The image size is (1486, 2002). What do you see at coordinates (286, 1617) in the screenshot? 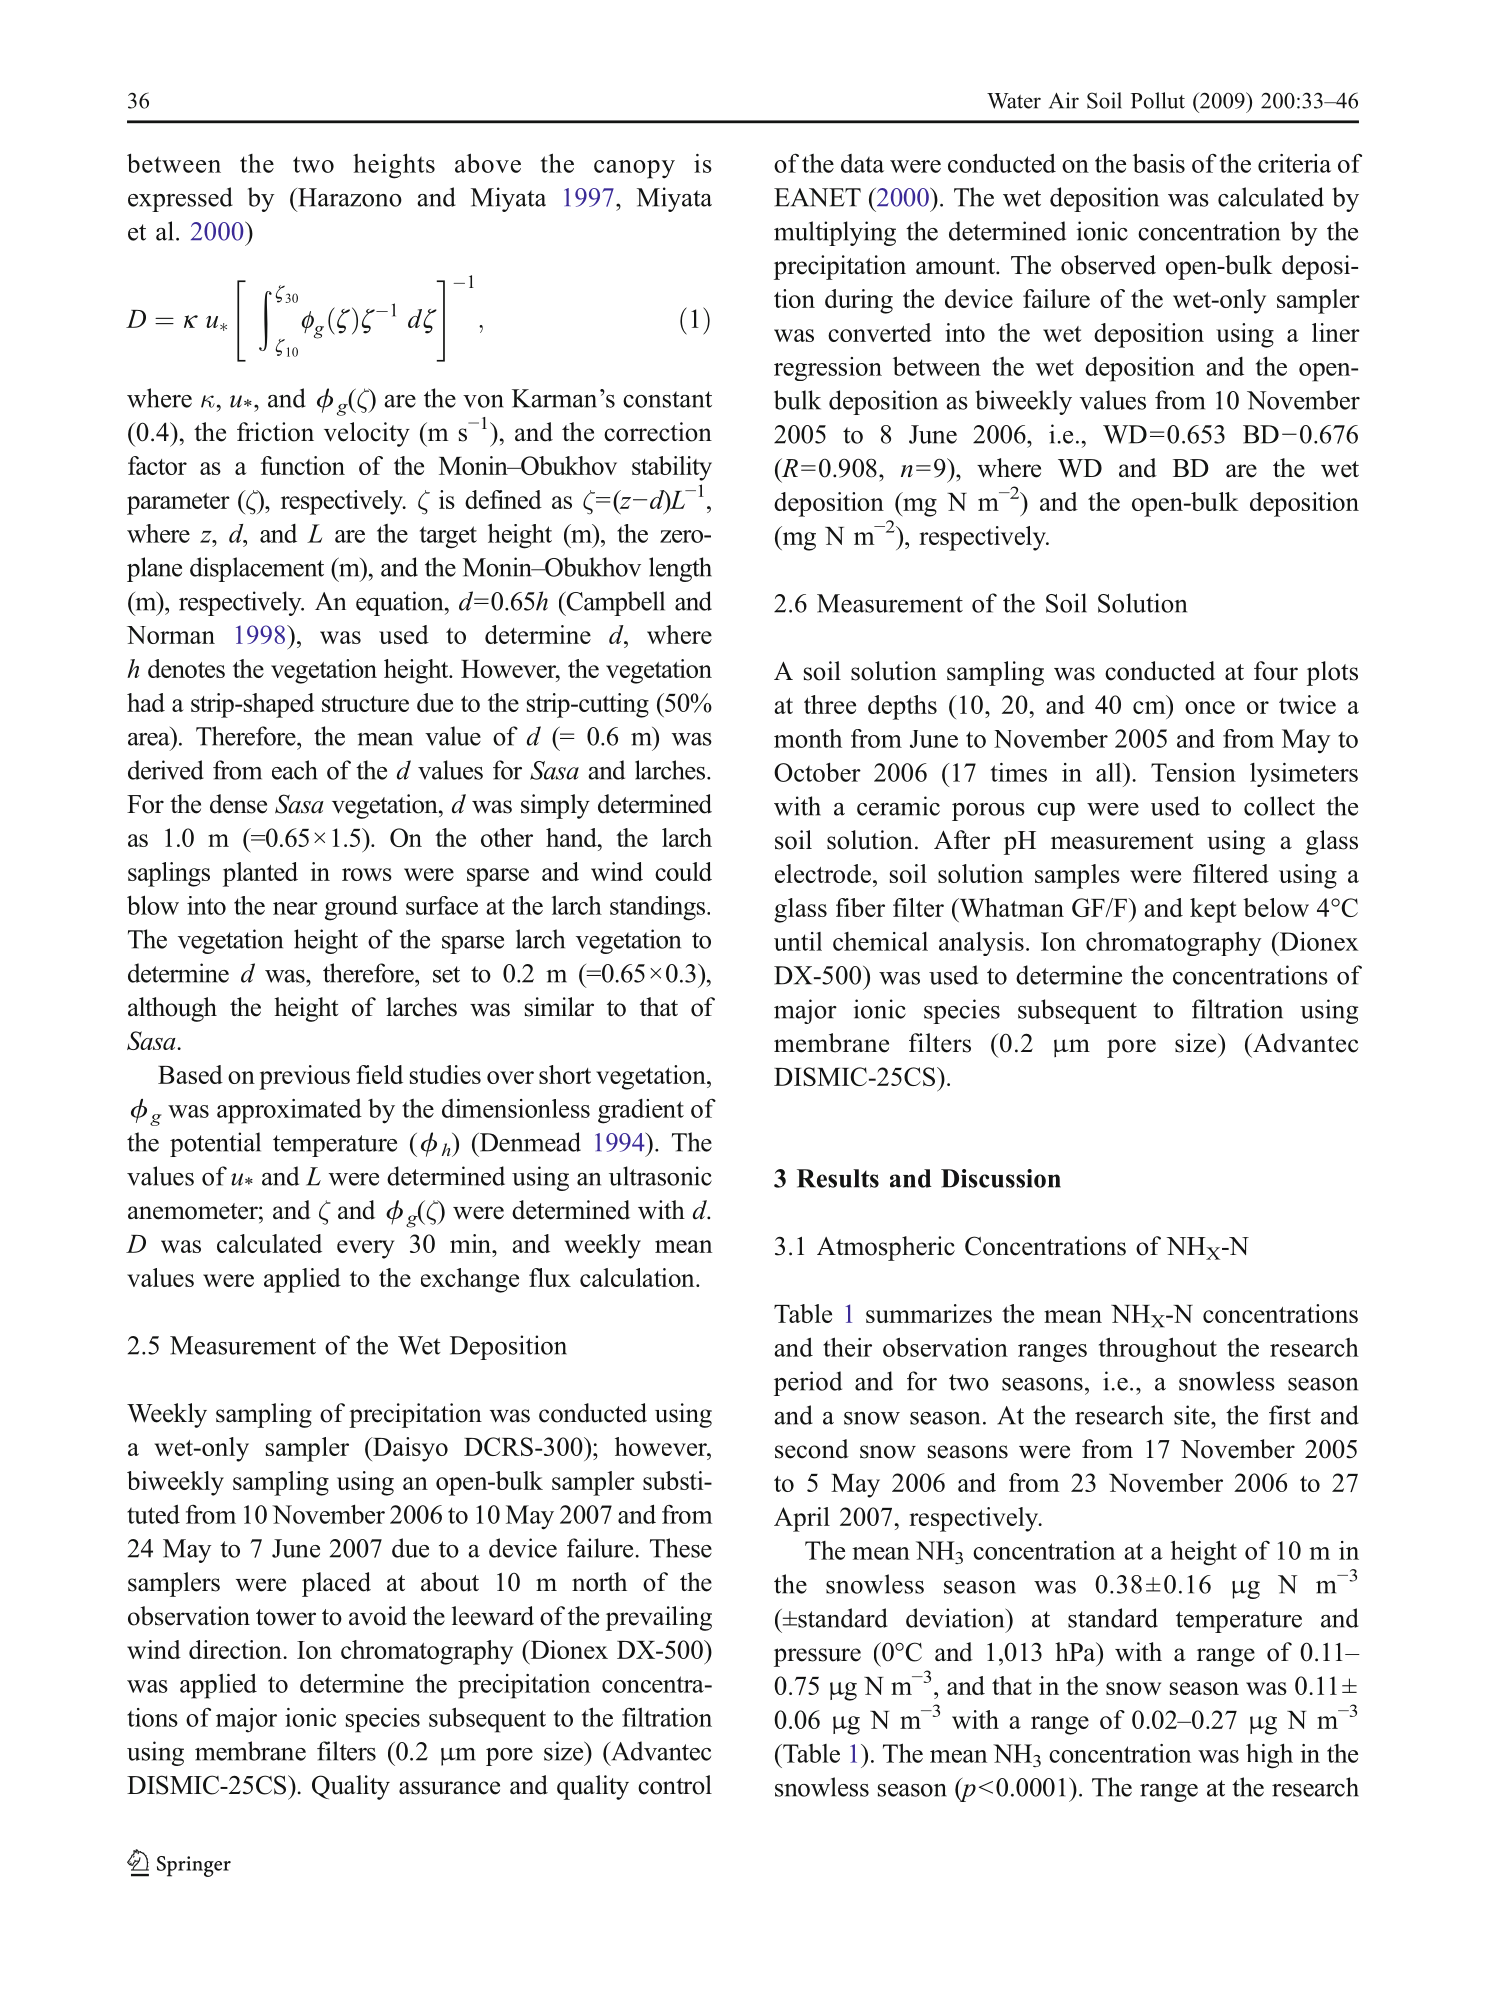
I see `tower` at bounding box center [286, 1617].
